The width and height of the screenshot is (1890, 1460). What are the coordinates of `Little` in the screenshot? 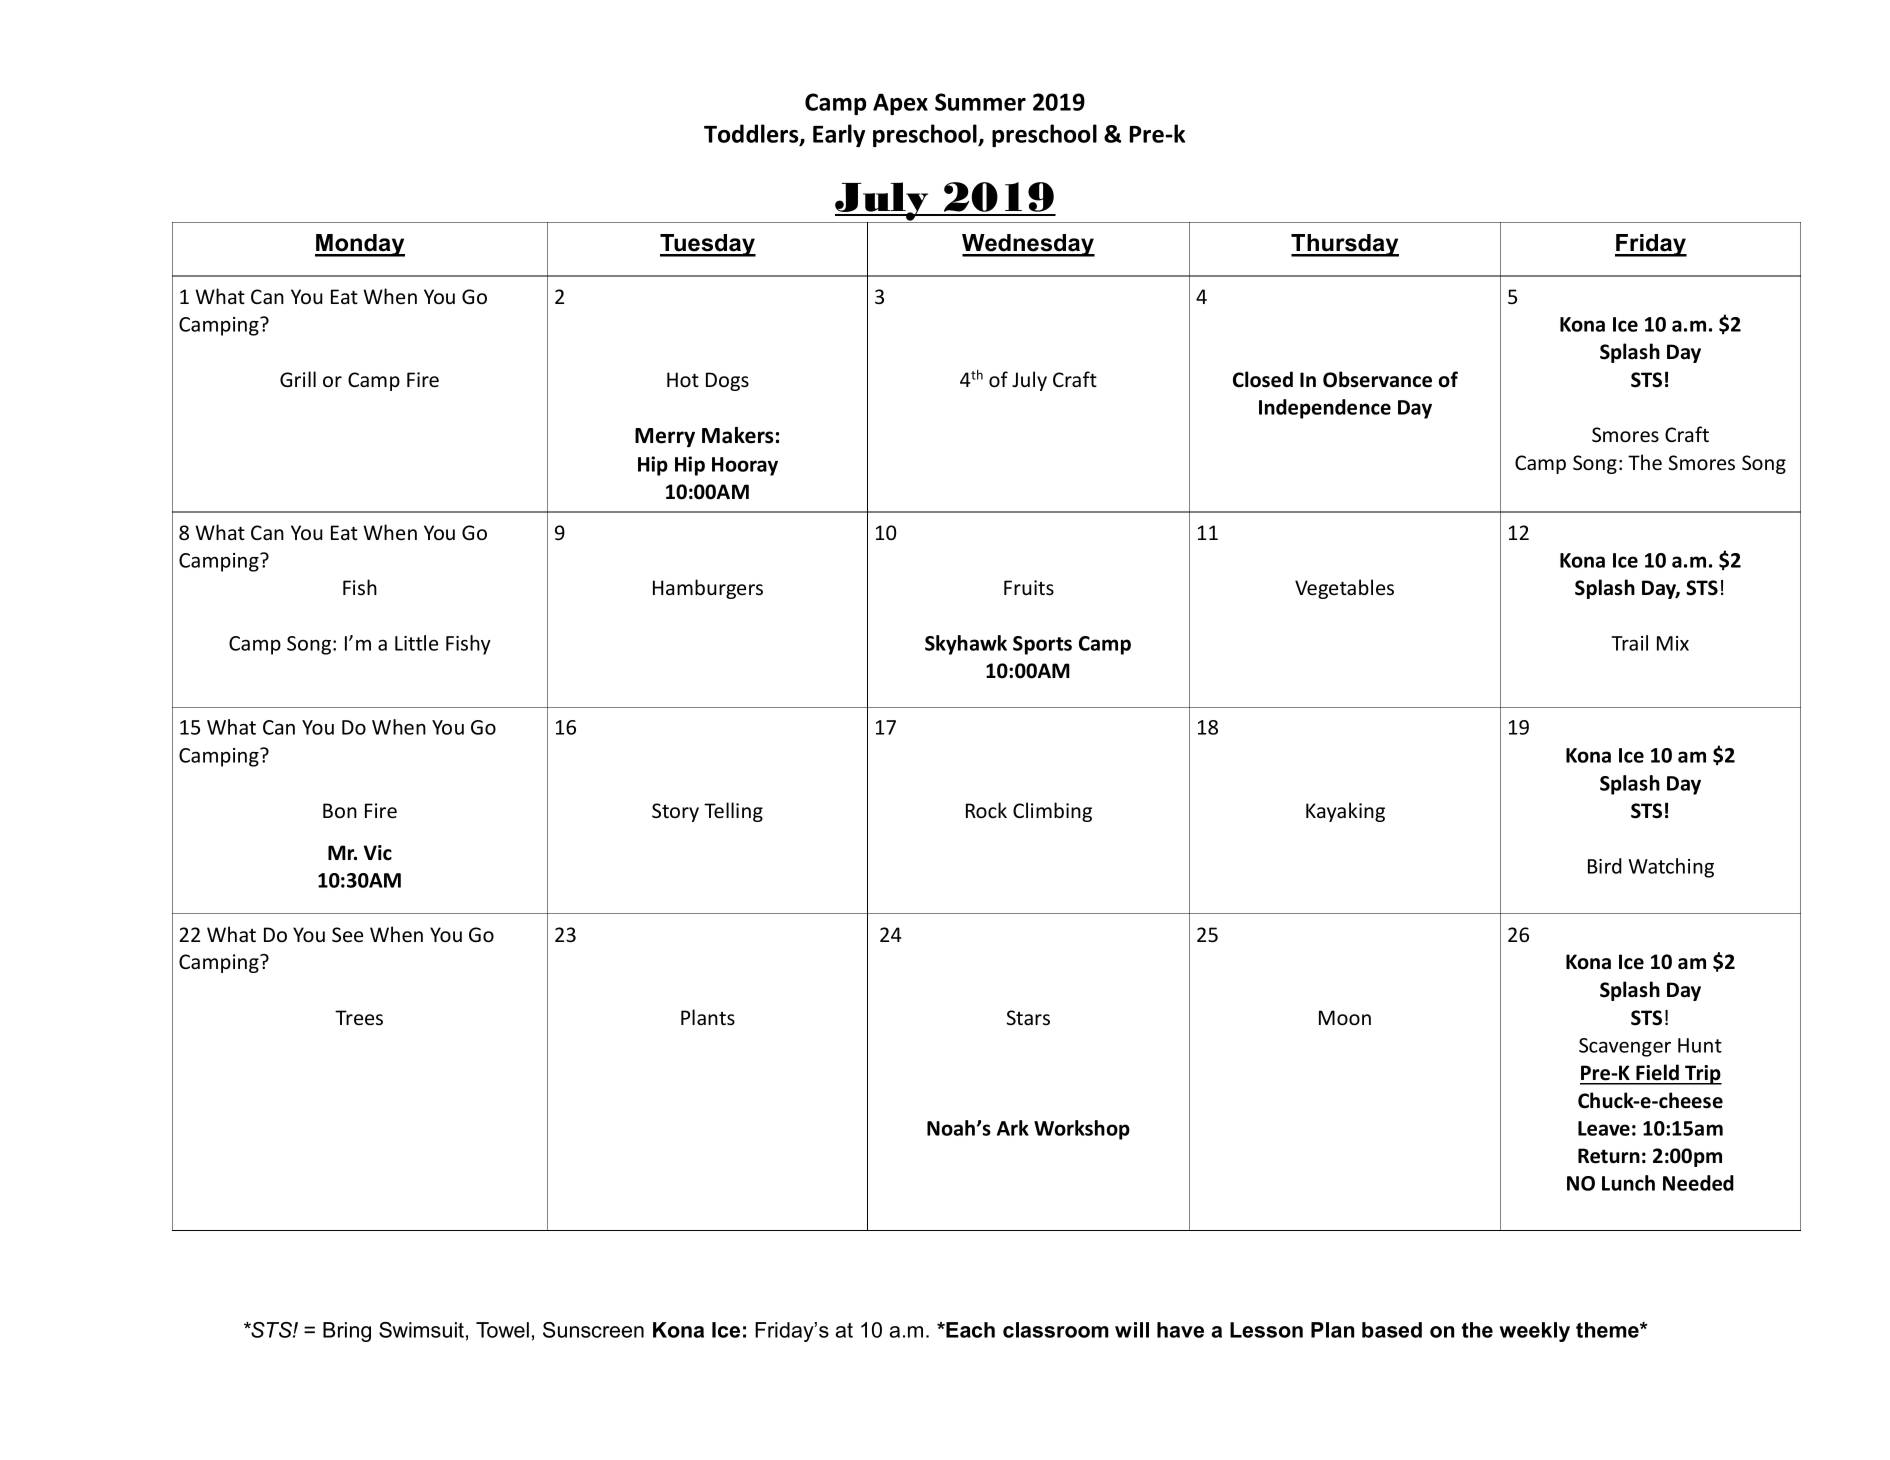 It's located at (416, 643).
